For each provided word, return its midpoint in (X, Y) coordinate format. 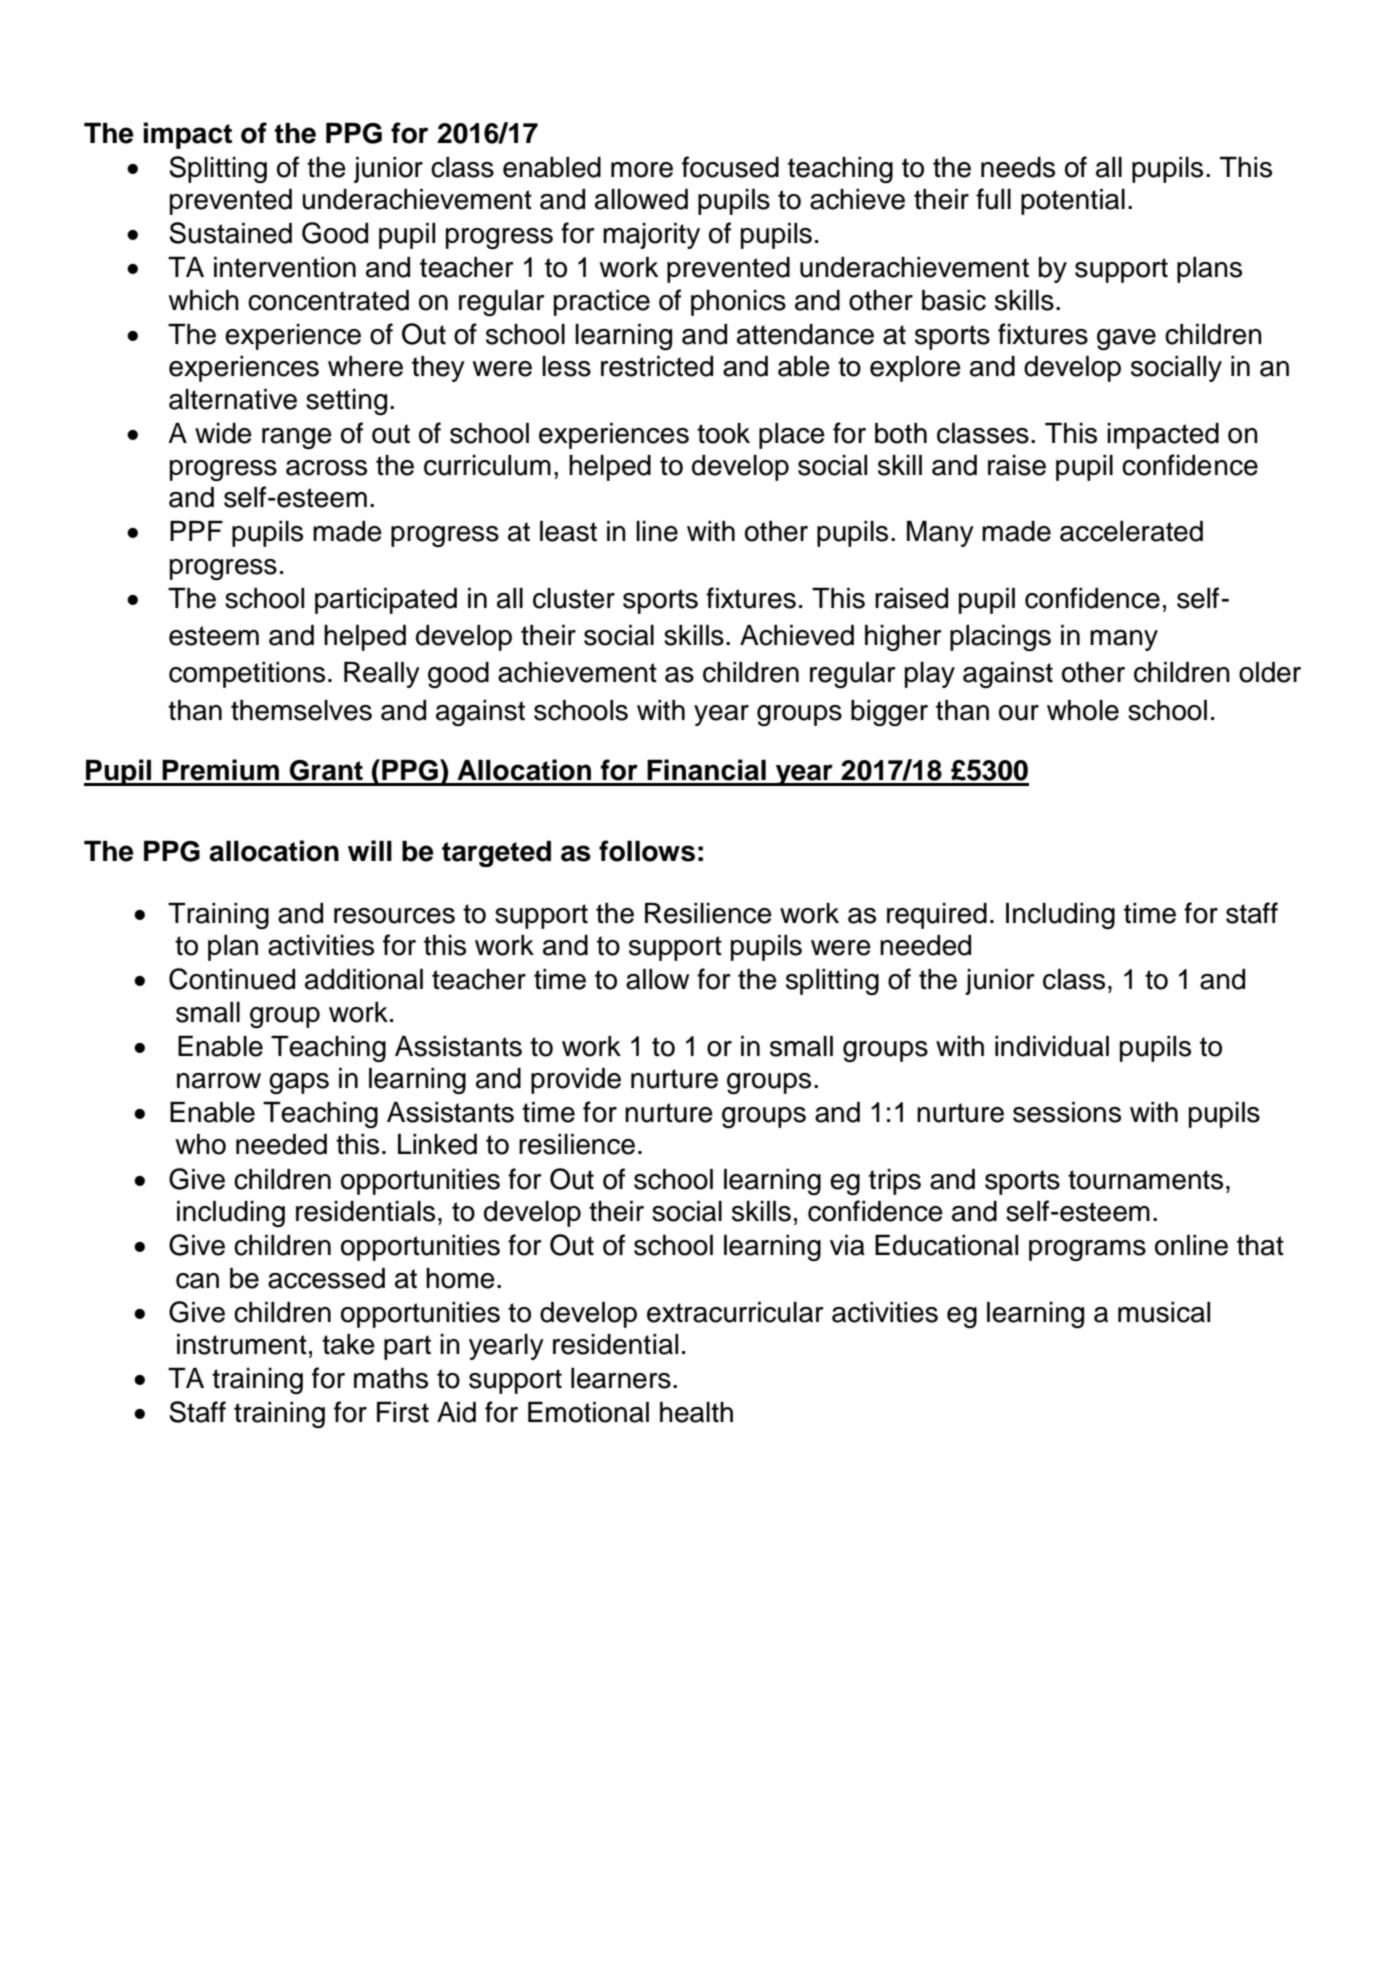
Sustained (230, 233)
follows (647, 851)
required (937, 916)
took (723, 433)
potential (1073, 202)
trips (895, 1182)
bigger (889, 713)
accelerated (1131, 531)
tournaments (1145, 1180)
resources (394, 916)
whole (1083, 710)
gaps (299, 1083)
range (297, 438)
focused (730, 167)
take (348, 1344)
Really (382, 675)
